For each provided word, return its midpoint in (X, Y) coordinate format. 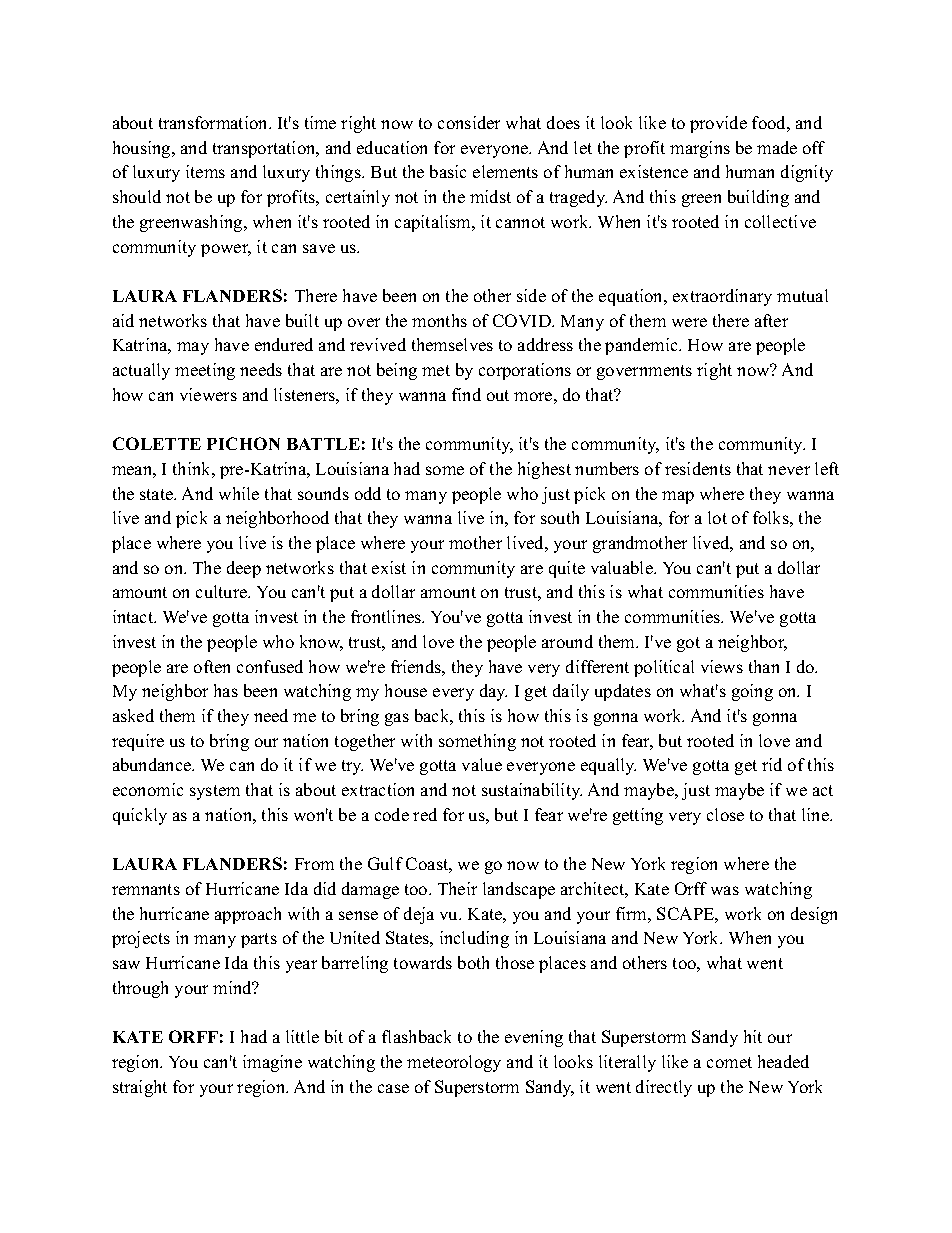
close (725, 814)
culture (223, 591)
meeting (205, 371)
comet (729, 1062)
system (215, 792)
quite (567, 569)
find (466, 394)
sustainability (532, 791)
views (722, 666)
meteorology (454, 1063)
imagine (272, 1063)
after (771, 320)
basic (448, 171)
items (205, 171)
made (777, 147)
